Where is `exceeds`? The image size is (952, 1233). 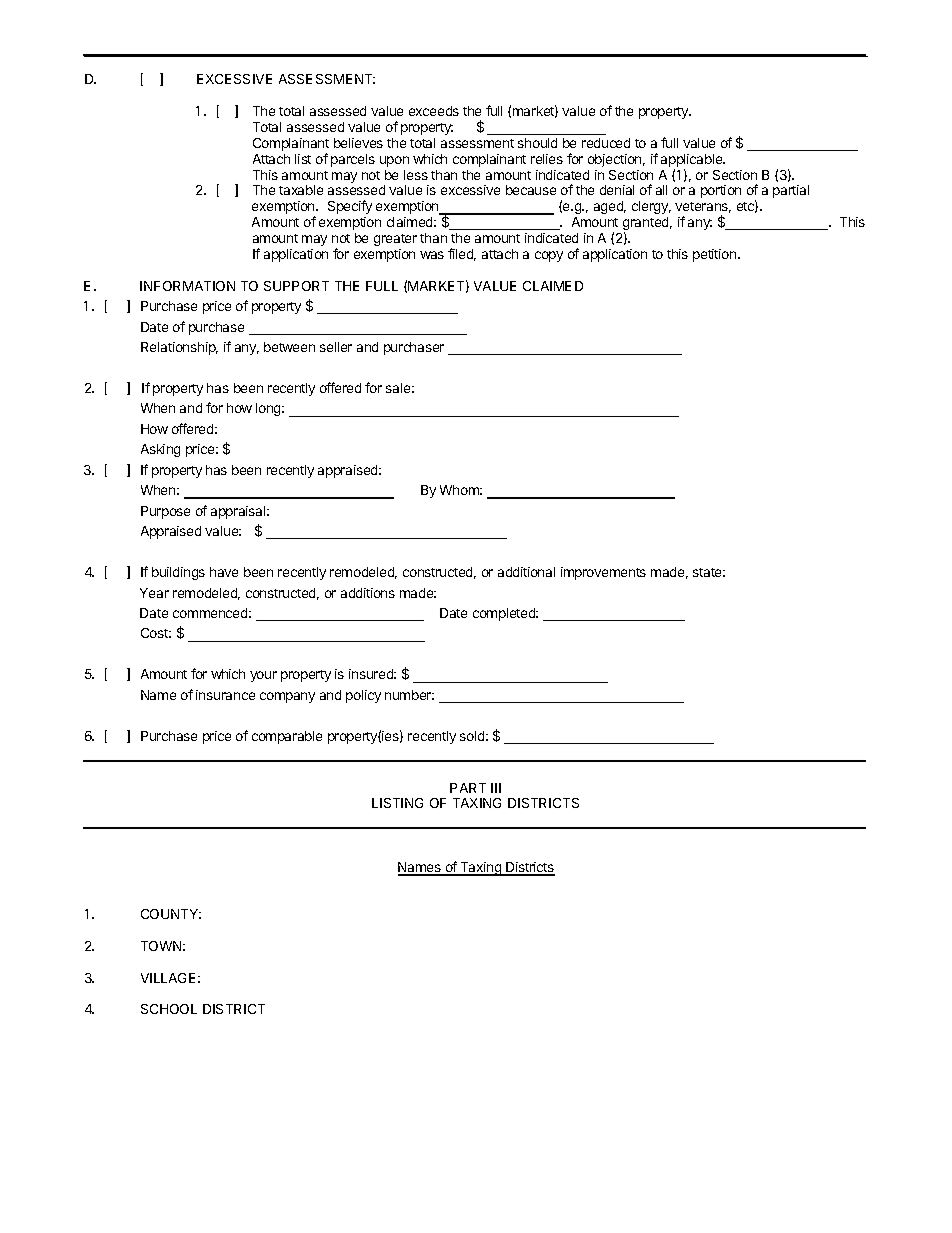
exceeds is located at coordinates (434, 111).
